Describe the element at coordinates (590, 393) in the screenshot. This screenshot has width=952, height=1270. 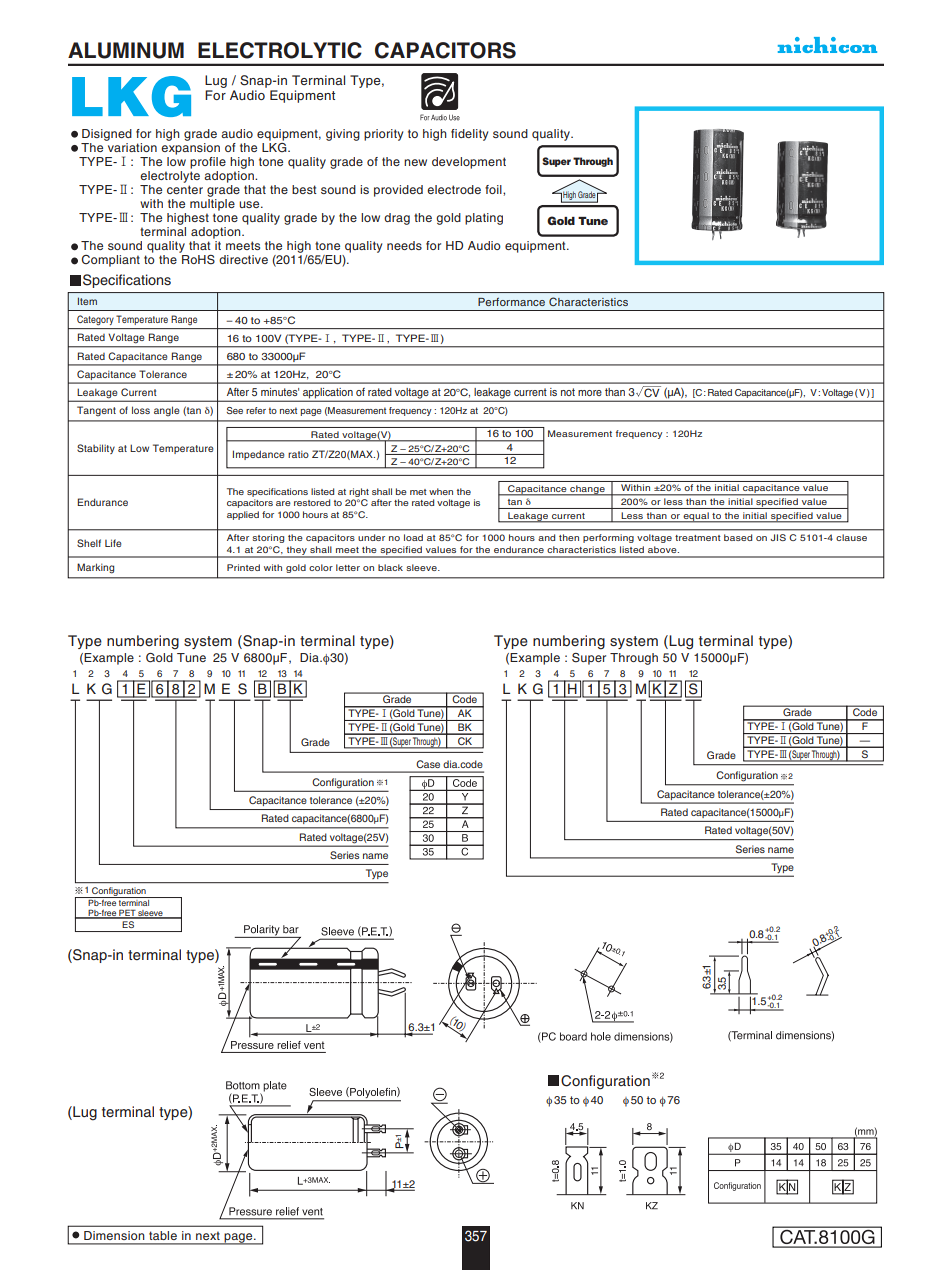
I see `more` at that location.
